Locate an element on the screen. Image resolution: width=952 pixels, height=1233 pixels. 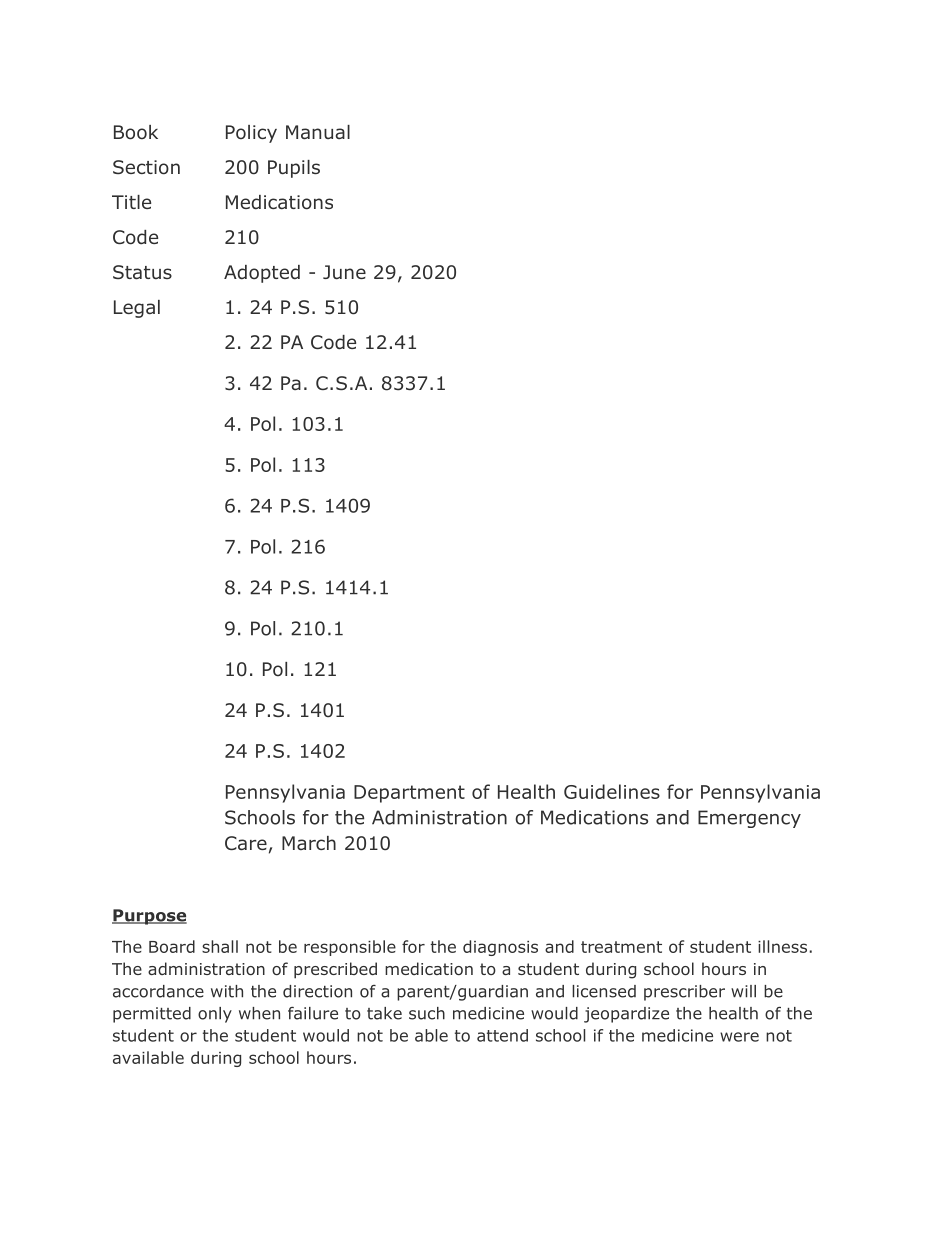
Policy is located at coordinates (251, 134).
